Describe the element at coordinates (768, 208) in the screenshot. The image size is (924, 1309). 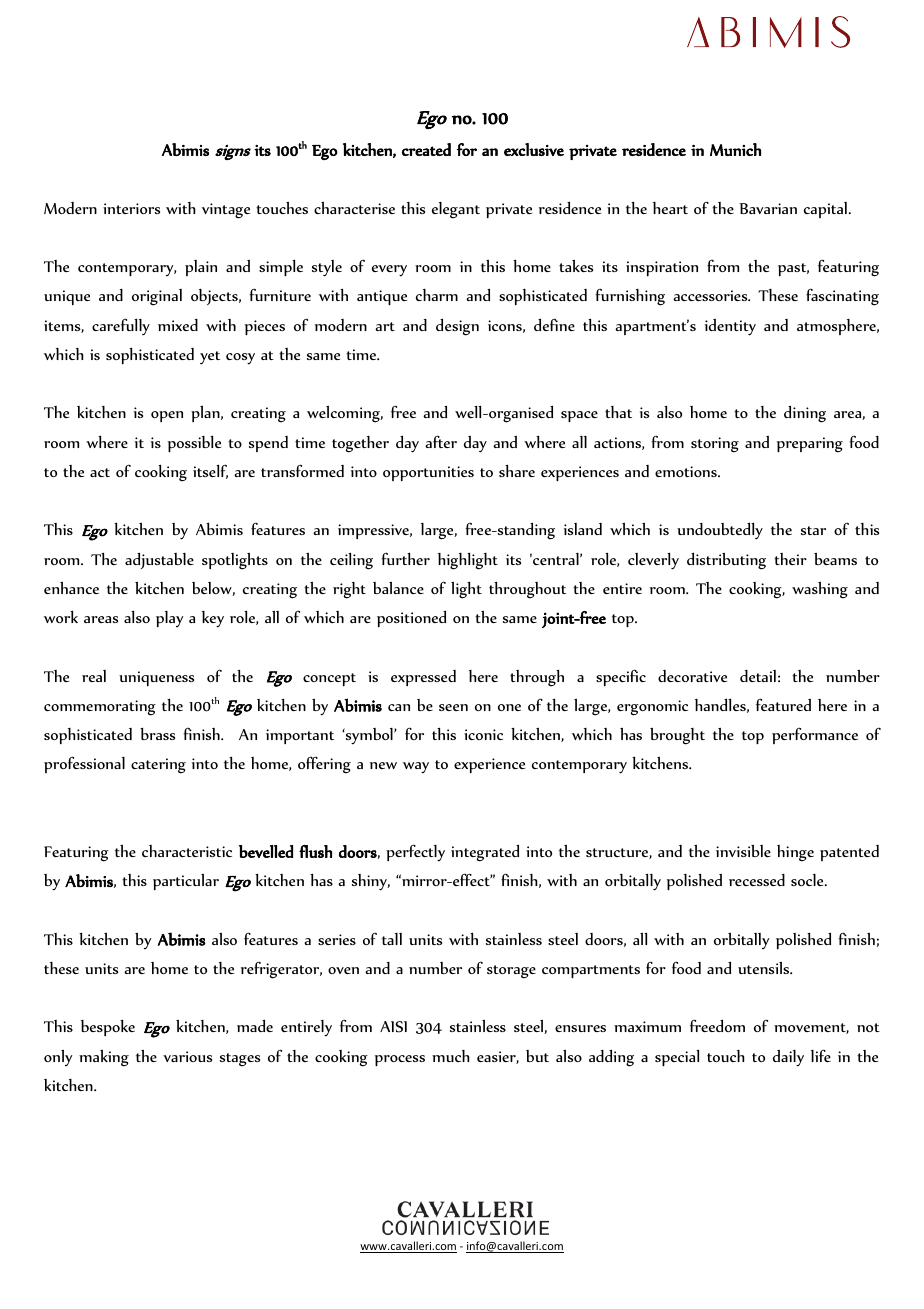
I see `Bavarian` at that location.
